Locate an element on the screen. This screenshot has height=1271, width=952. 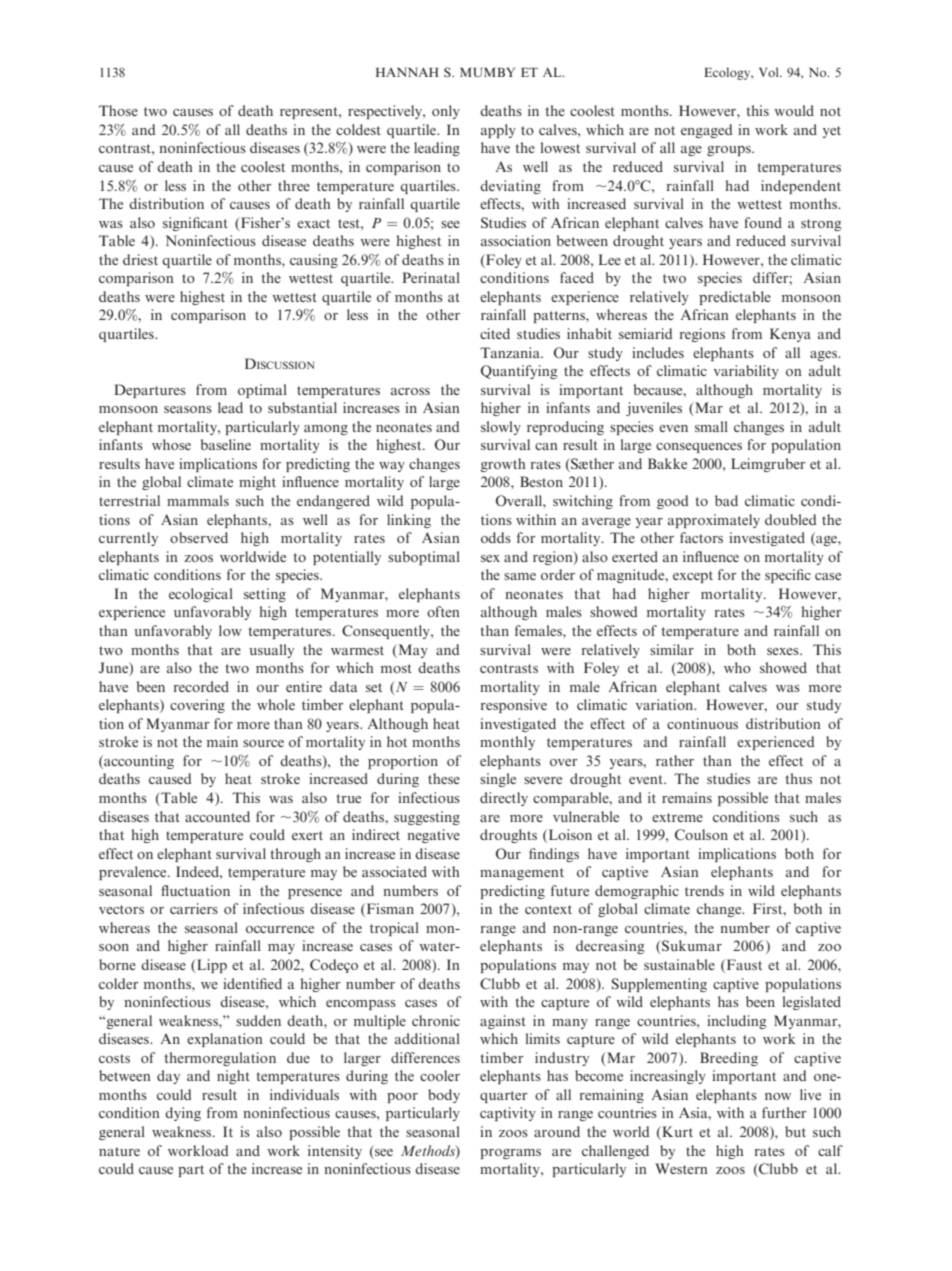
would is located at coordinates (794, 110).
